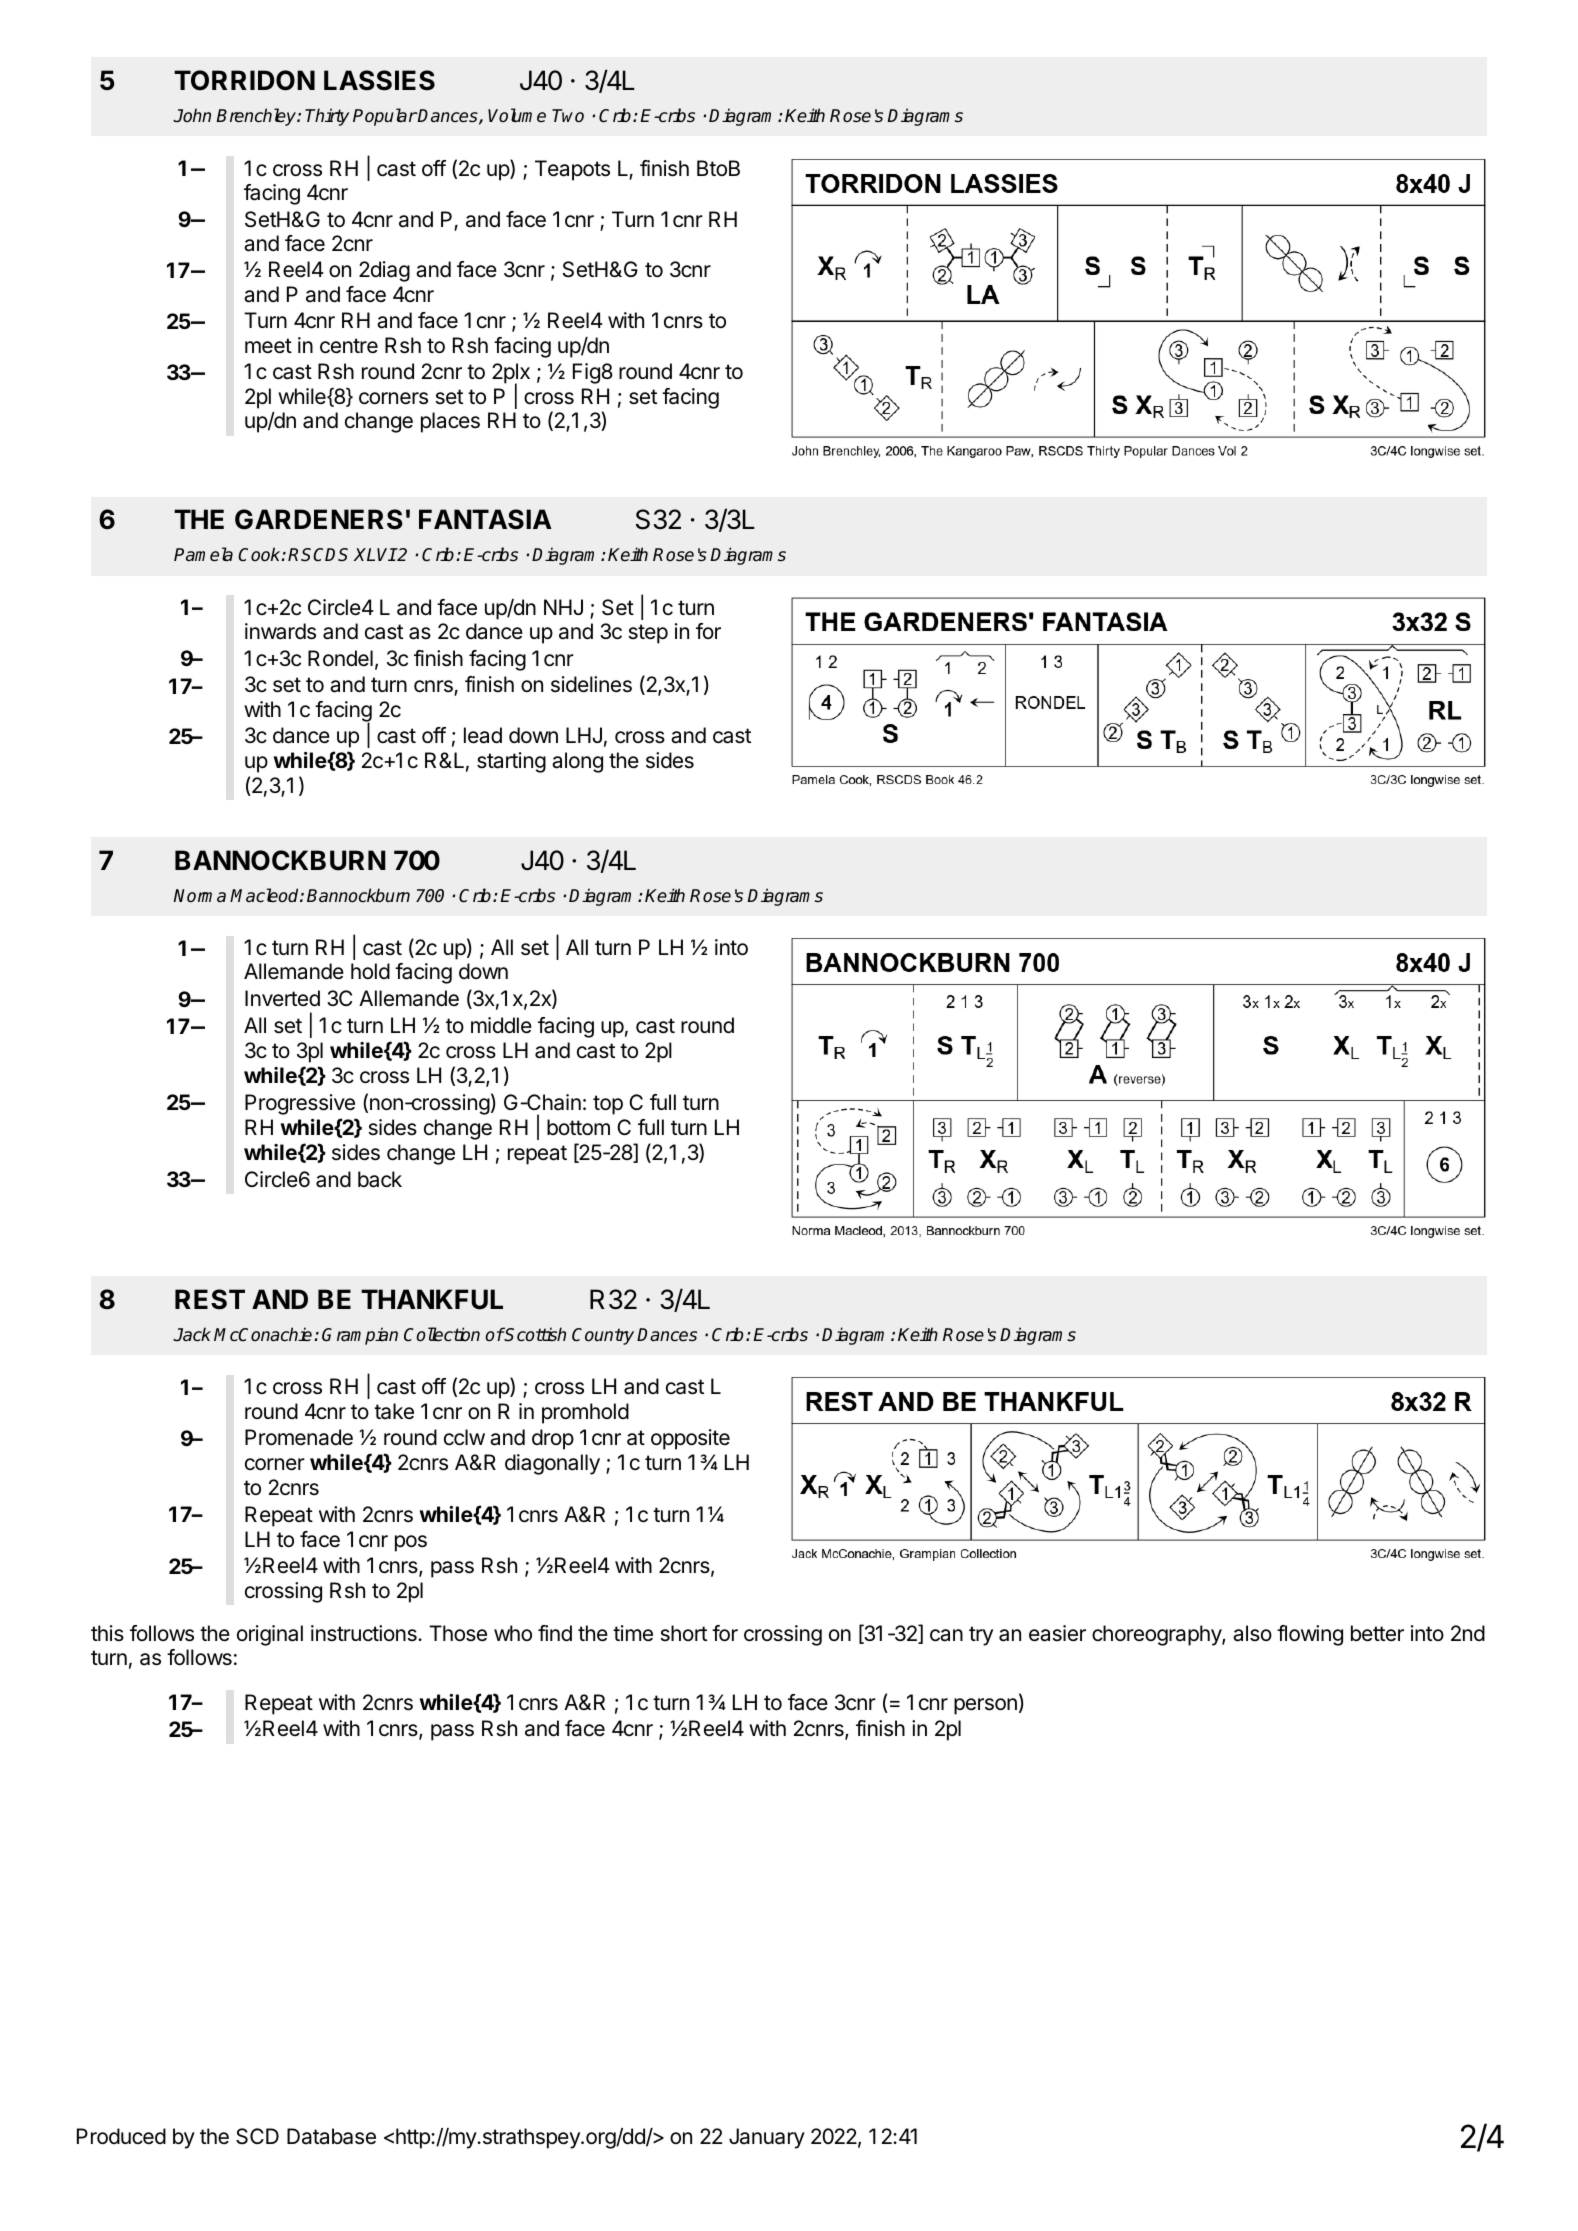  Describe the element at coordinates (331, 2136) in the screenshot. I see `Database` at that location.
